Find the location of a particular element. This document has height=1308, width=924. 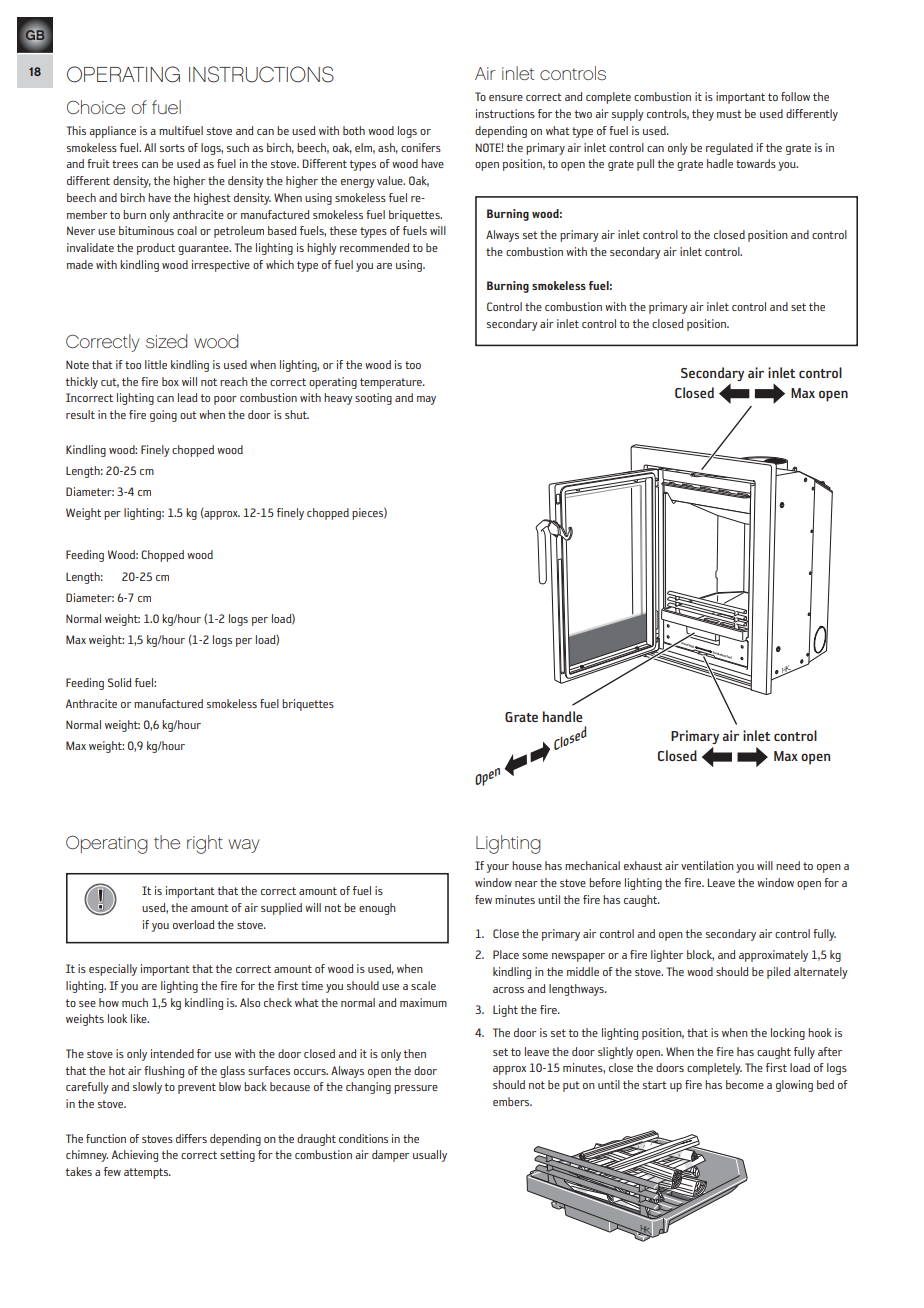

going is located at coordinates (163, 416).
